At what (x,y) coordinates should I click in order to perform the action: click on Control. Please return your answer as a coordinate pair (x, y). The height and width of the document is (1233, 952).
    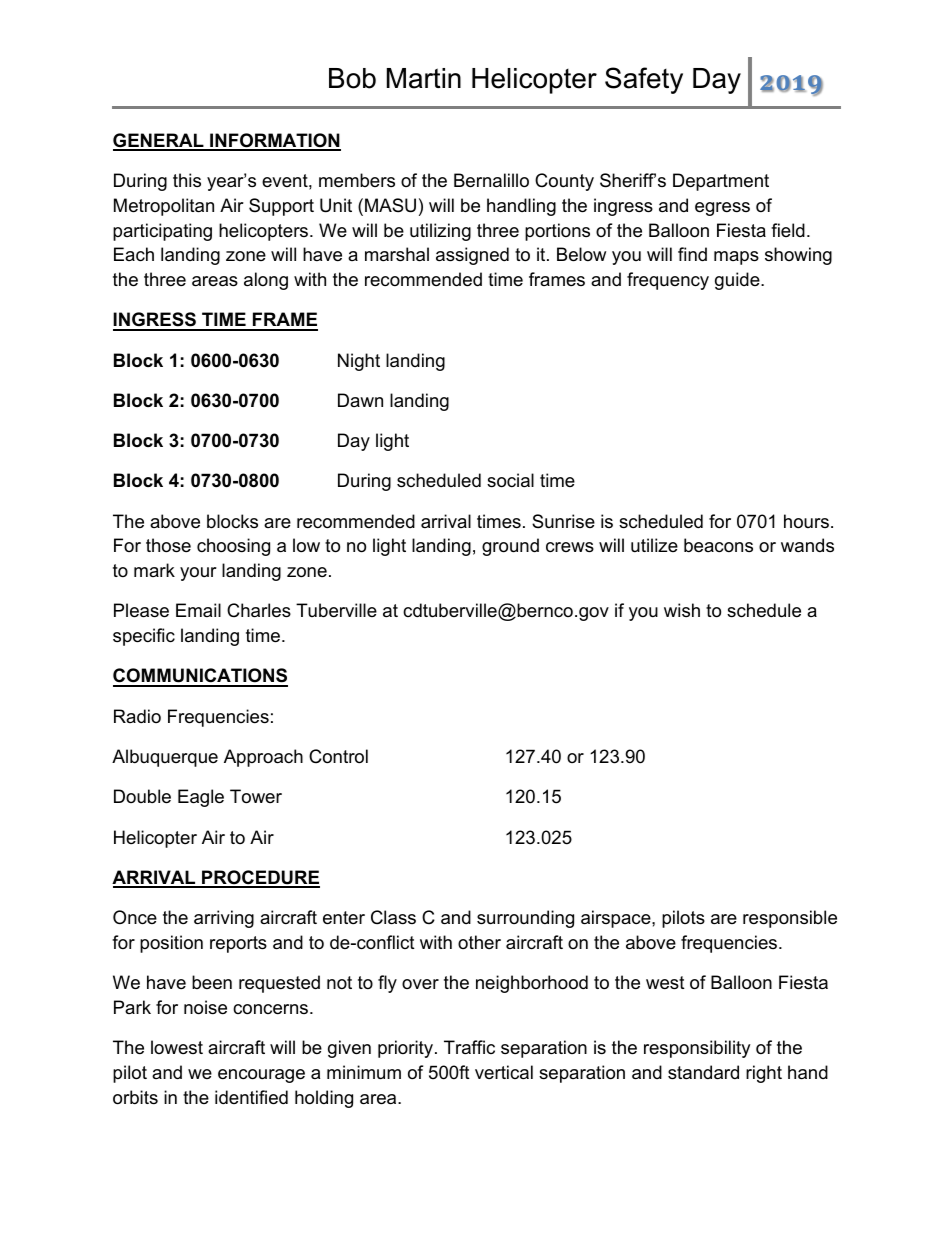
    Looking at the image, I should click on (338, 756).
